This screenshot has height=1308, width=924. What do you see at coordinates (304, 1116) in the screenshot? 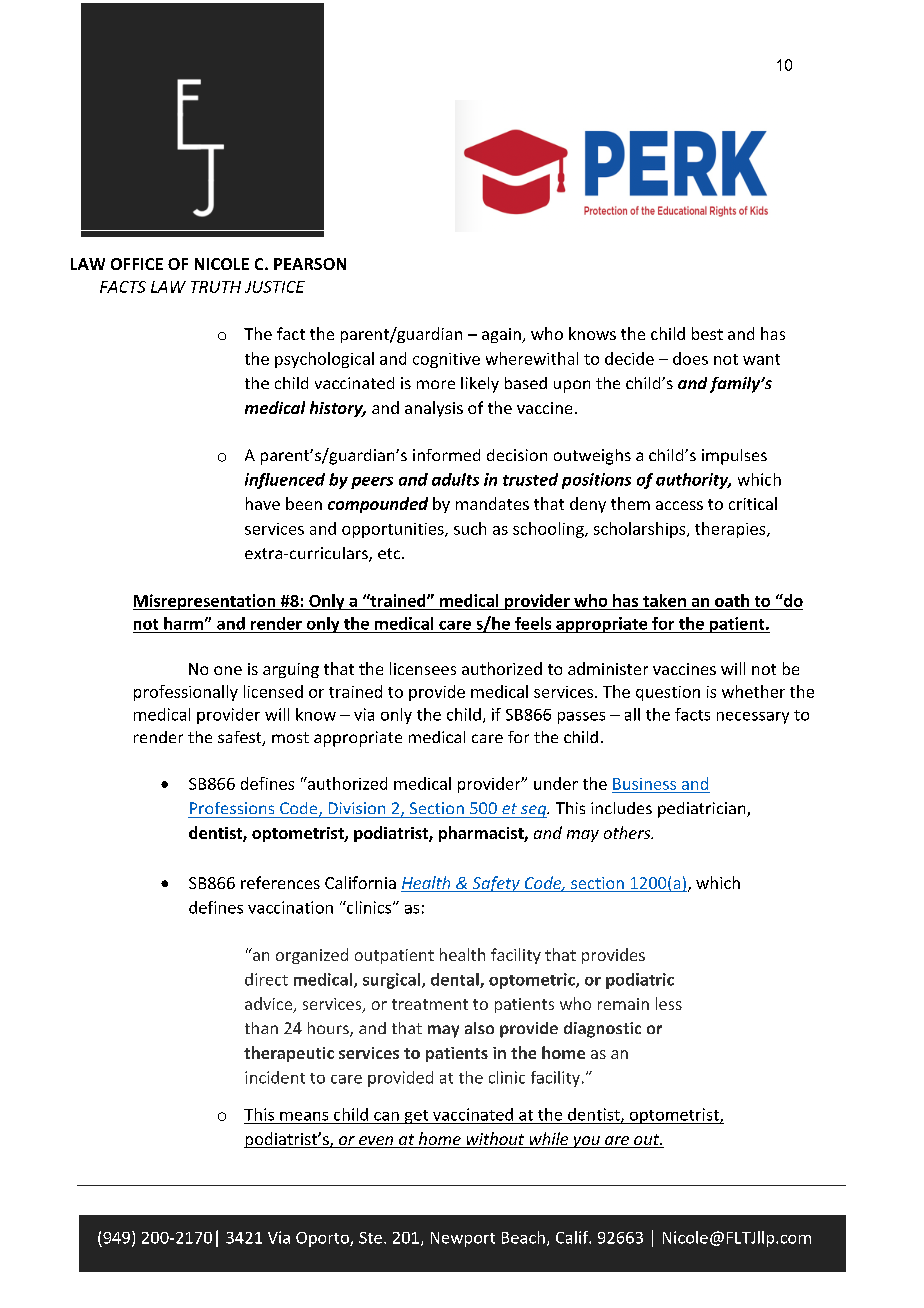
I see `means` at bounding box center [304, 1116].
